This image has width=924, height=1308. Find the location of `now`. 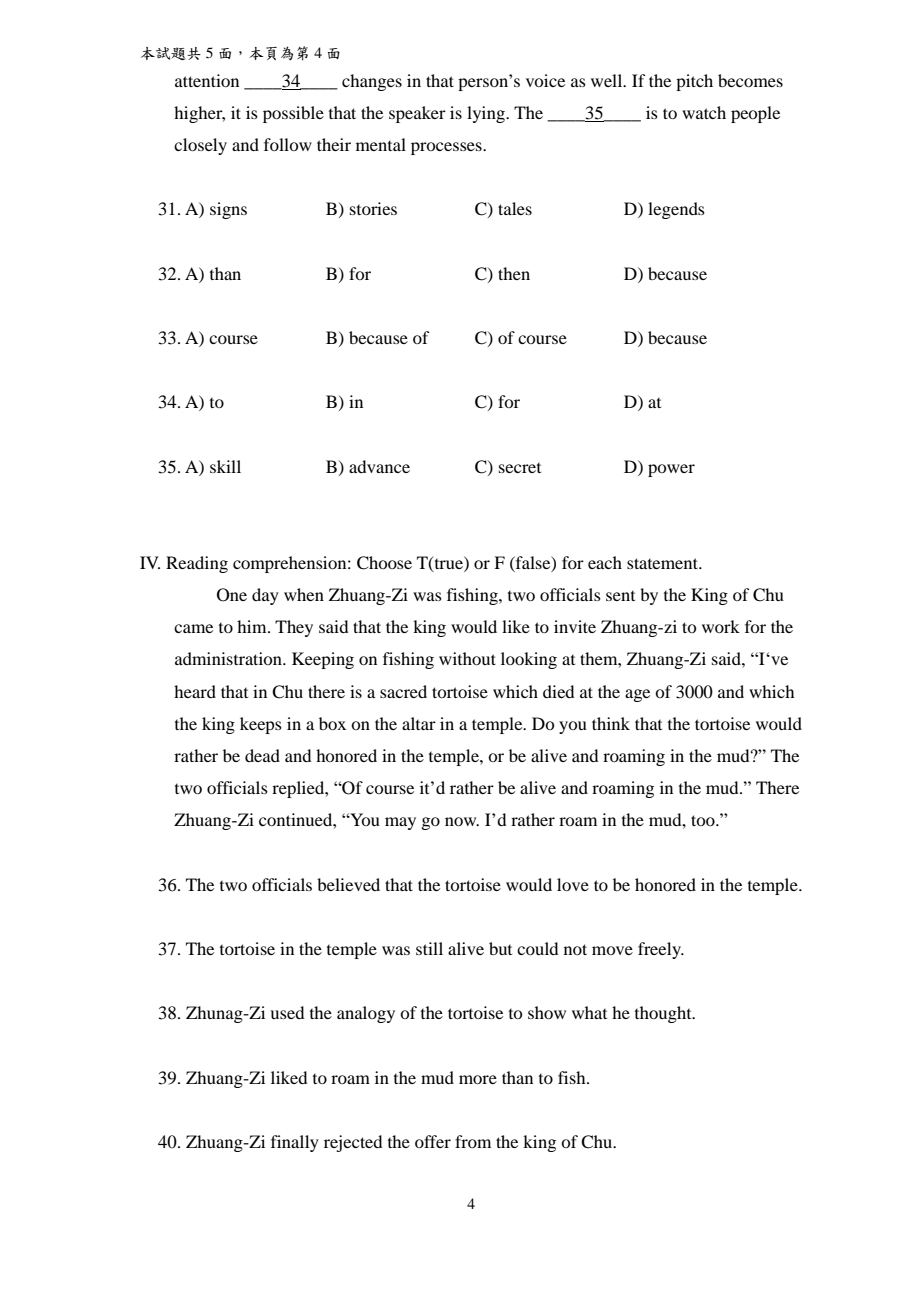

now is located at coordinates (462, 821).
